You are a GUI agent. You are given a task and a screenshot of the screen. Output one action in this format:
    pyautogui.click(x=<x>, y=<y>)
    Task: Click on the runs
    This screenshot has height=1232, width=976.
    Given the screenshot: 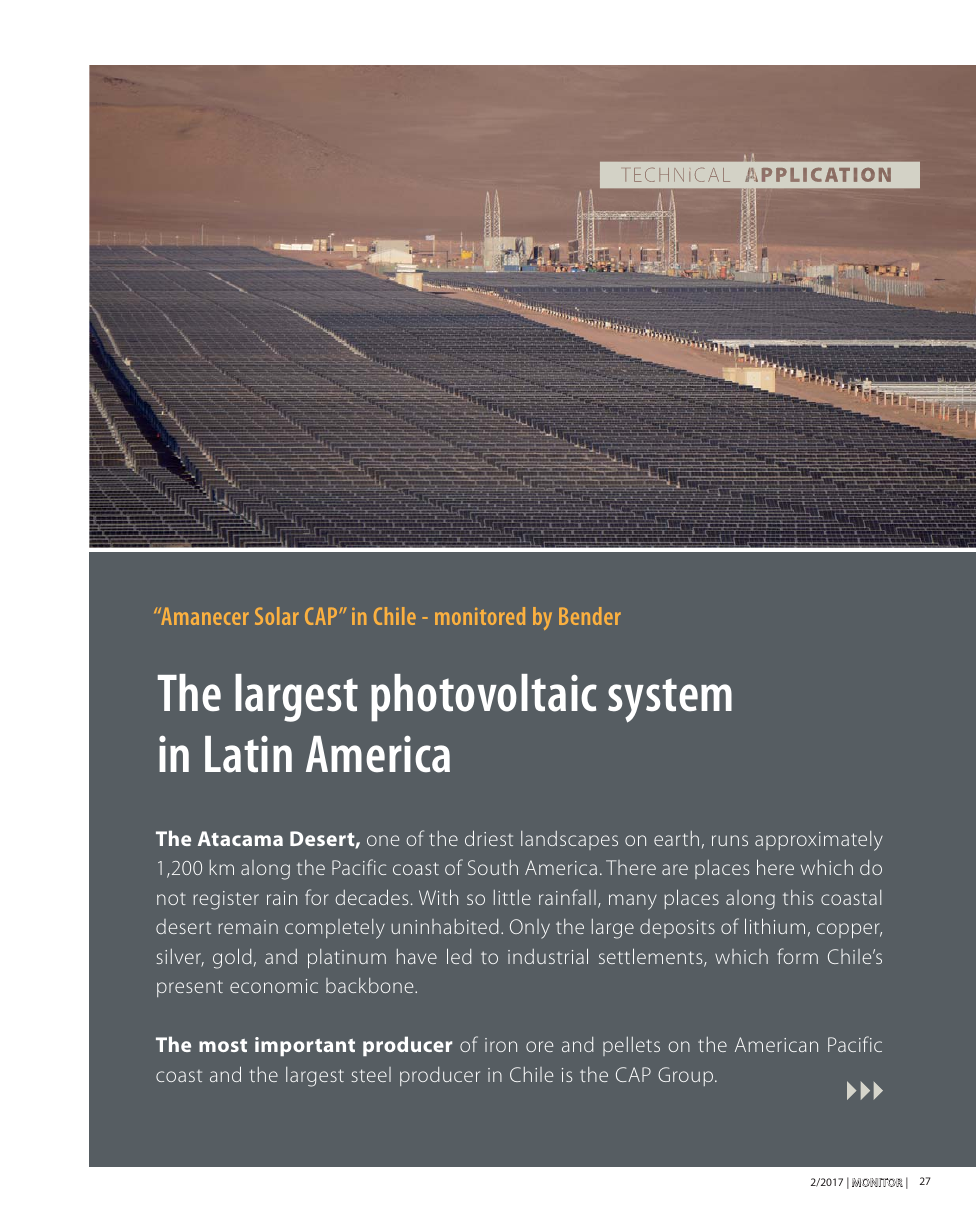 What is the action you would take?
    pyautogui.click(x=730, y=840)
